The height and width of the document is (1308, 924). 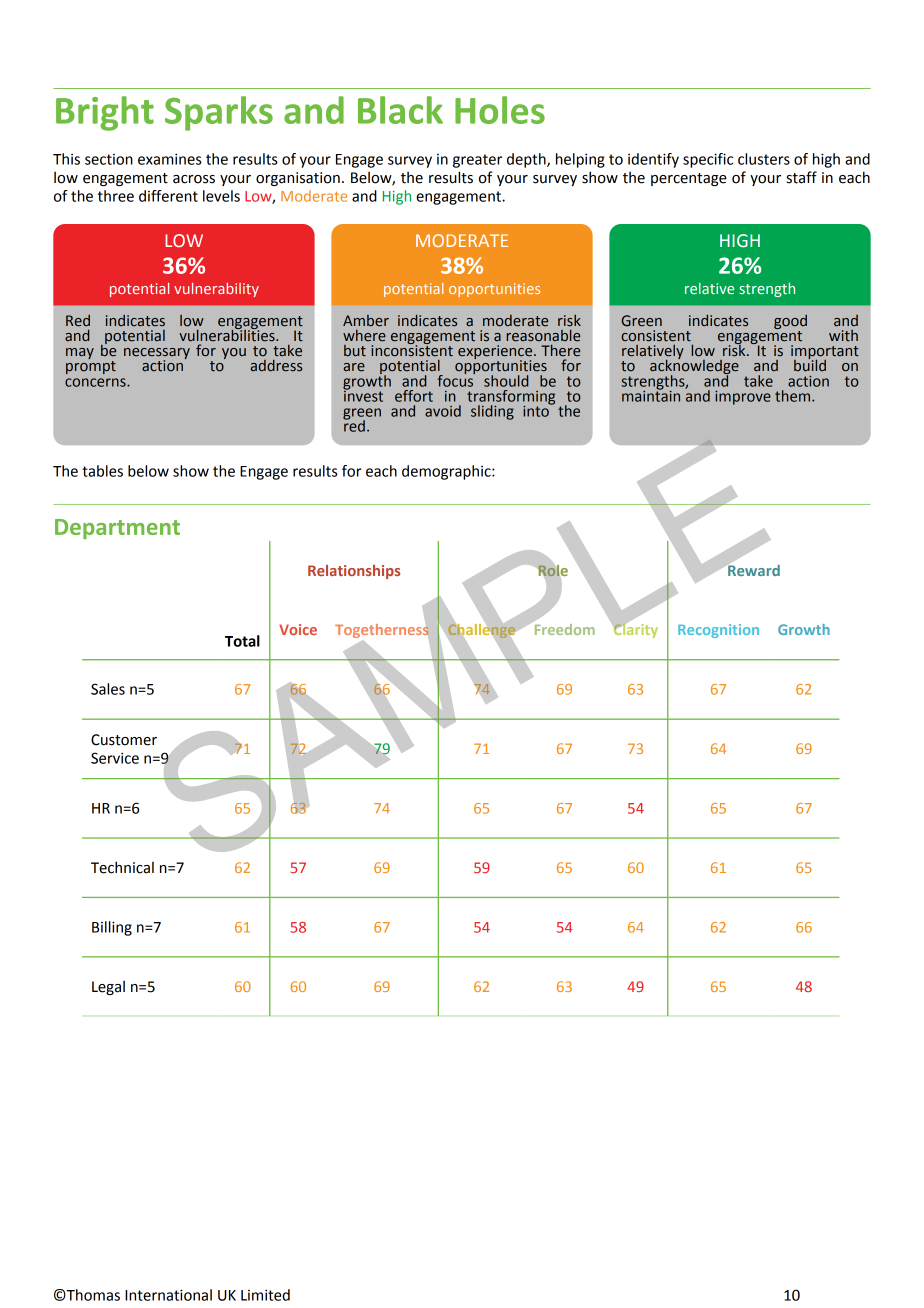 What do you see at coordinates (477, 161) in the document?
I see `greater` at bounding box center [477, 161].
